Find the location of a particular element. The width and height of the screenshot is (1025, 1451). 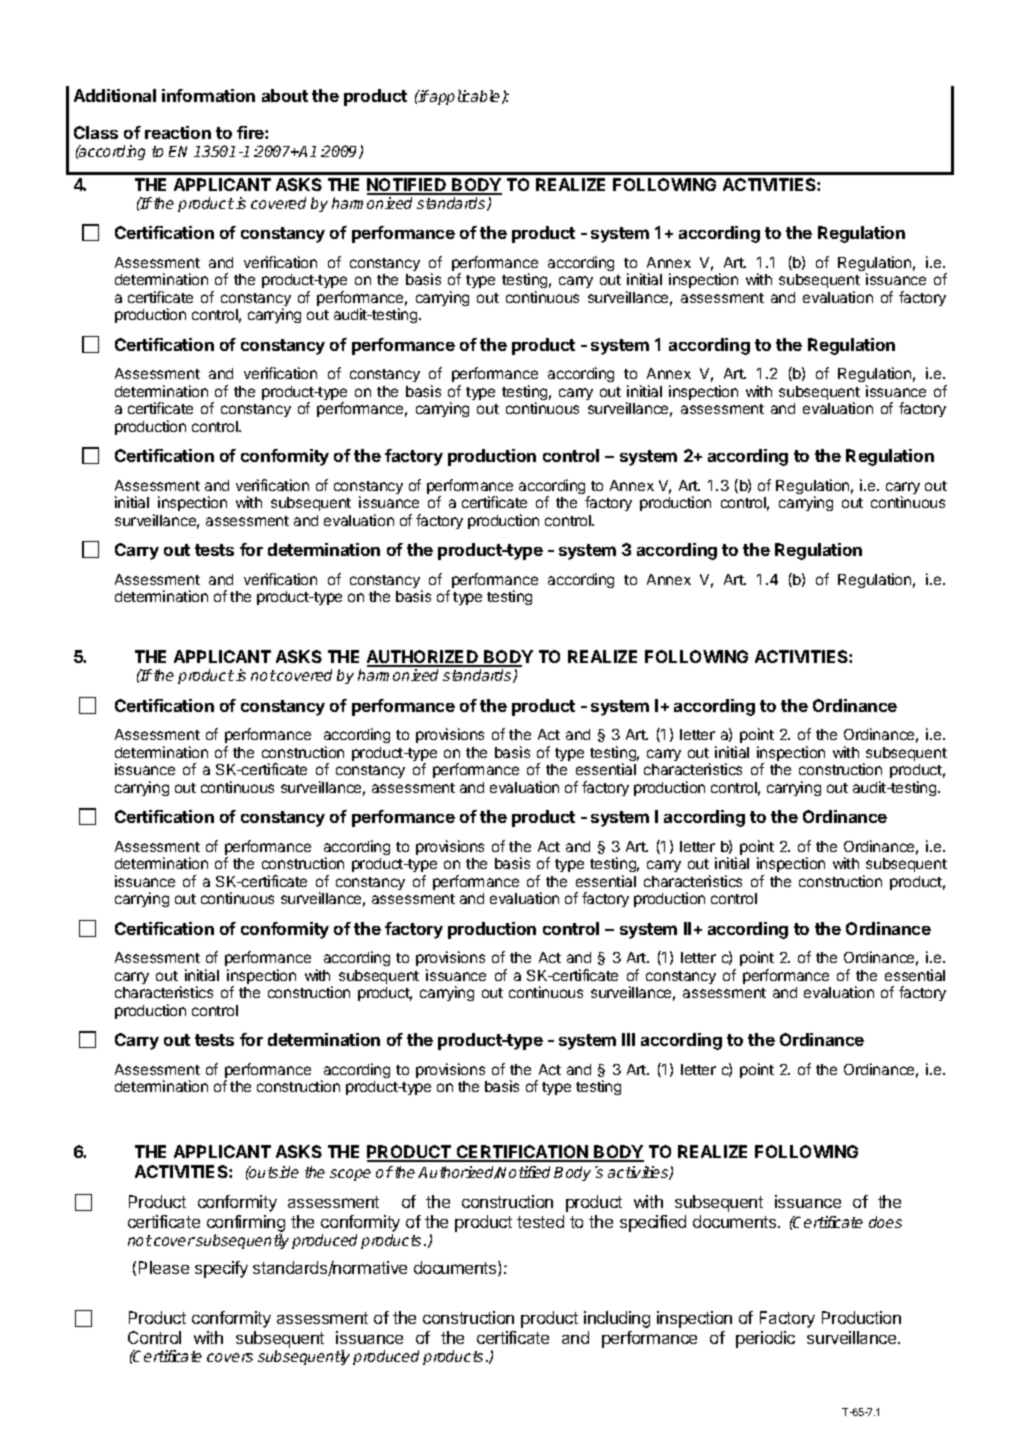

Additional is located at coordinates (115, 95).
